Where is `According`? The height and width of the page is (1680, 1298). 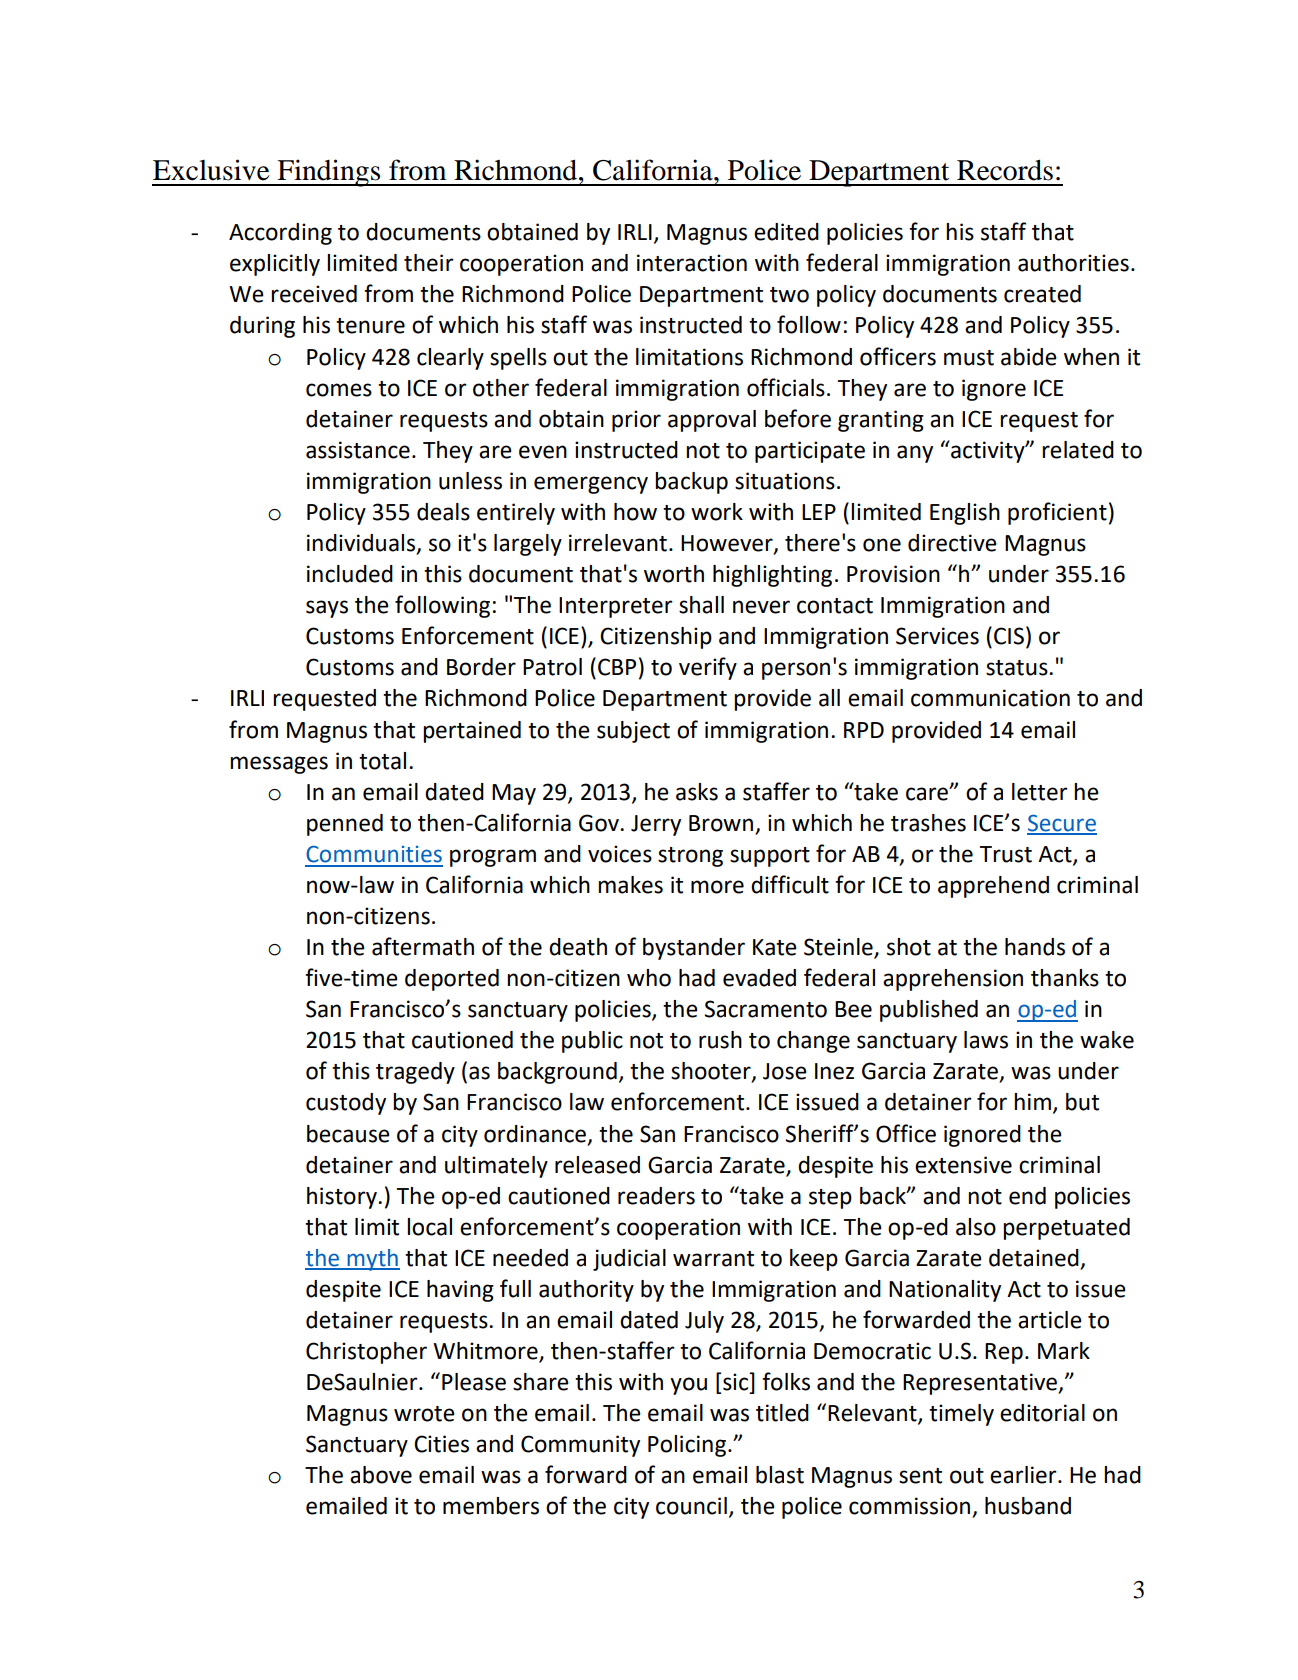
According is located at coordinates (280, 234).
